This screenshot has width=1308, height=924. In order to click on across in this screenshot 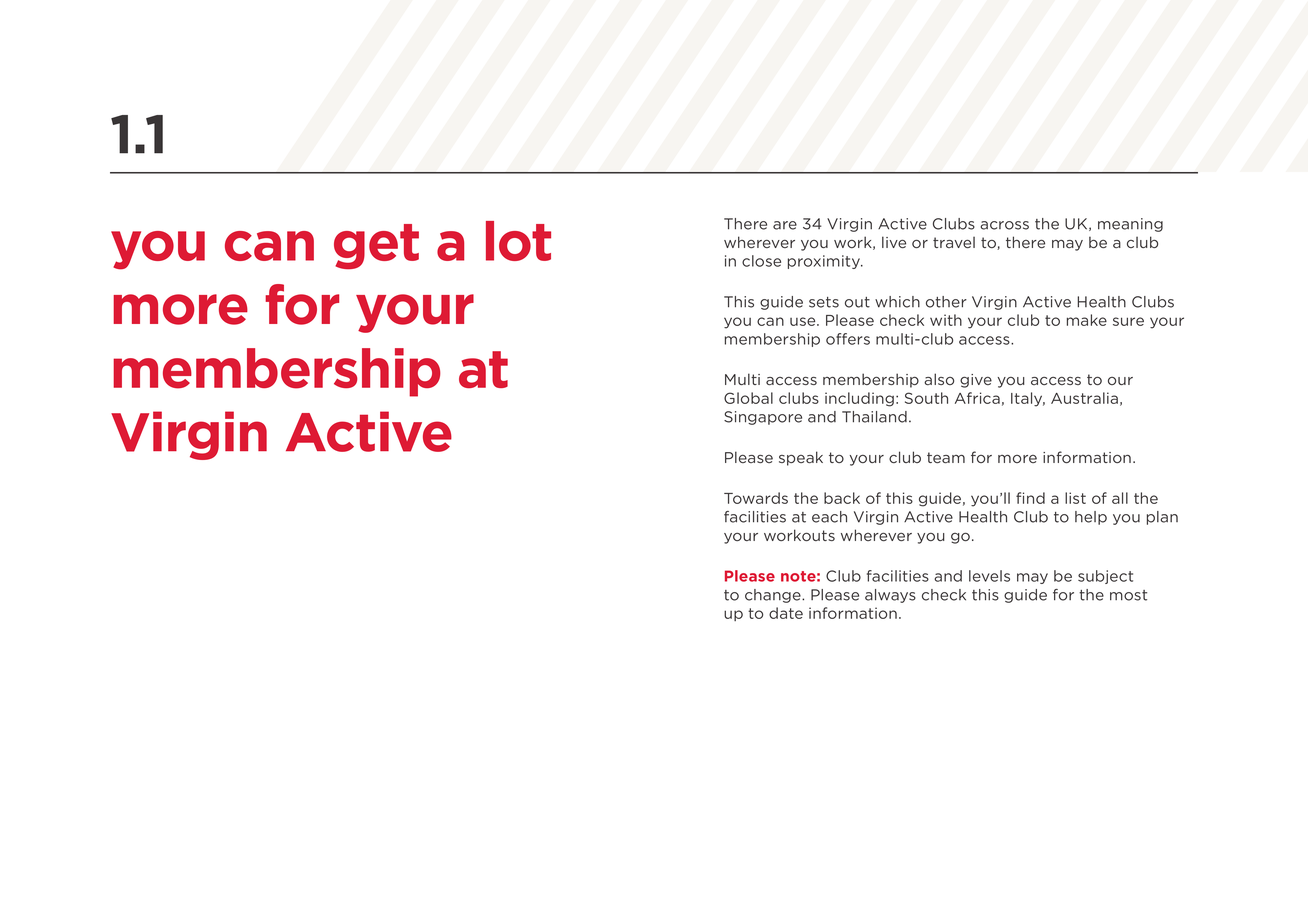, I will do `click(1004, 225)`.
